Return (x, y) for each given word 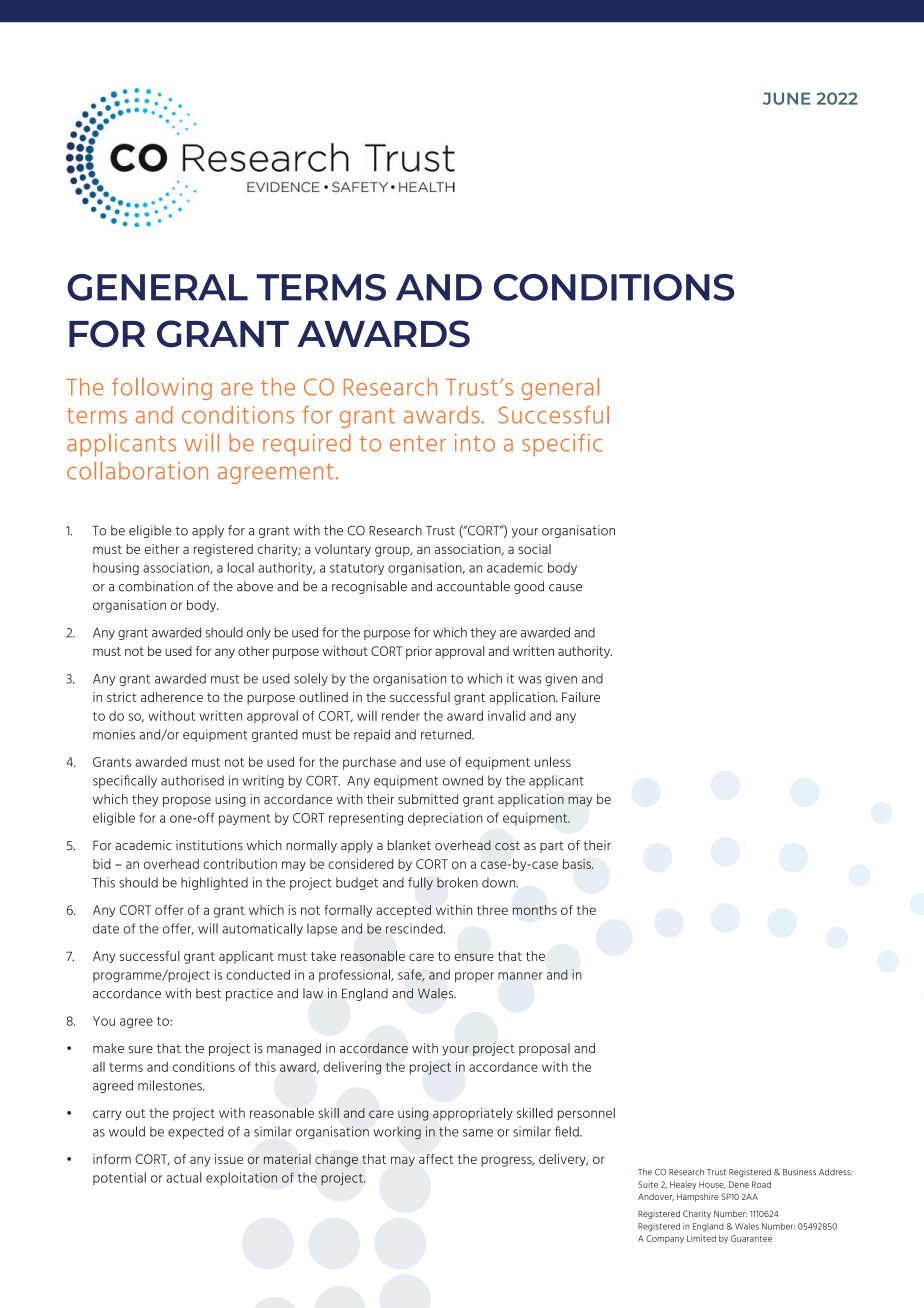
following (162, 389)
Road (761, 1184)
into (475, 443)
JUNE (787, 98)
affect (436, 1159)
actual (184, 1177)
